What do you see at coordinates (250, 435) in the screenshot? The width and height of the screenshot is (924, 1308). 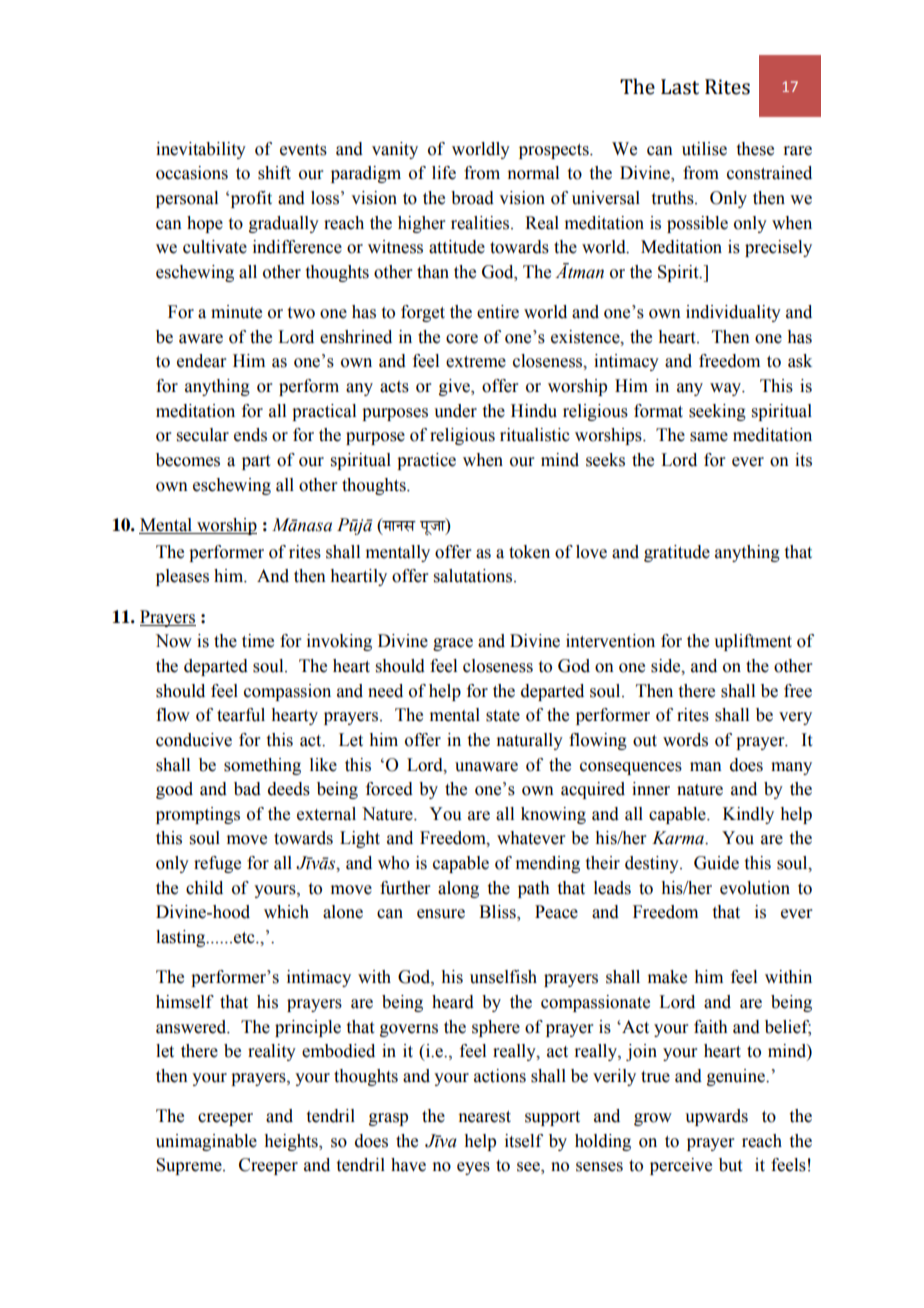 I see `ends` at bounding box center [250, 435].
